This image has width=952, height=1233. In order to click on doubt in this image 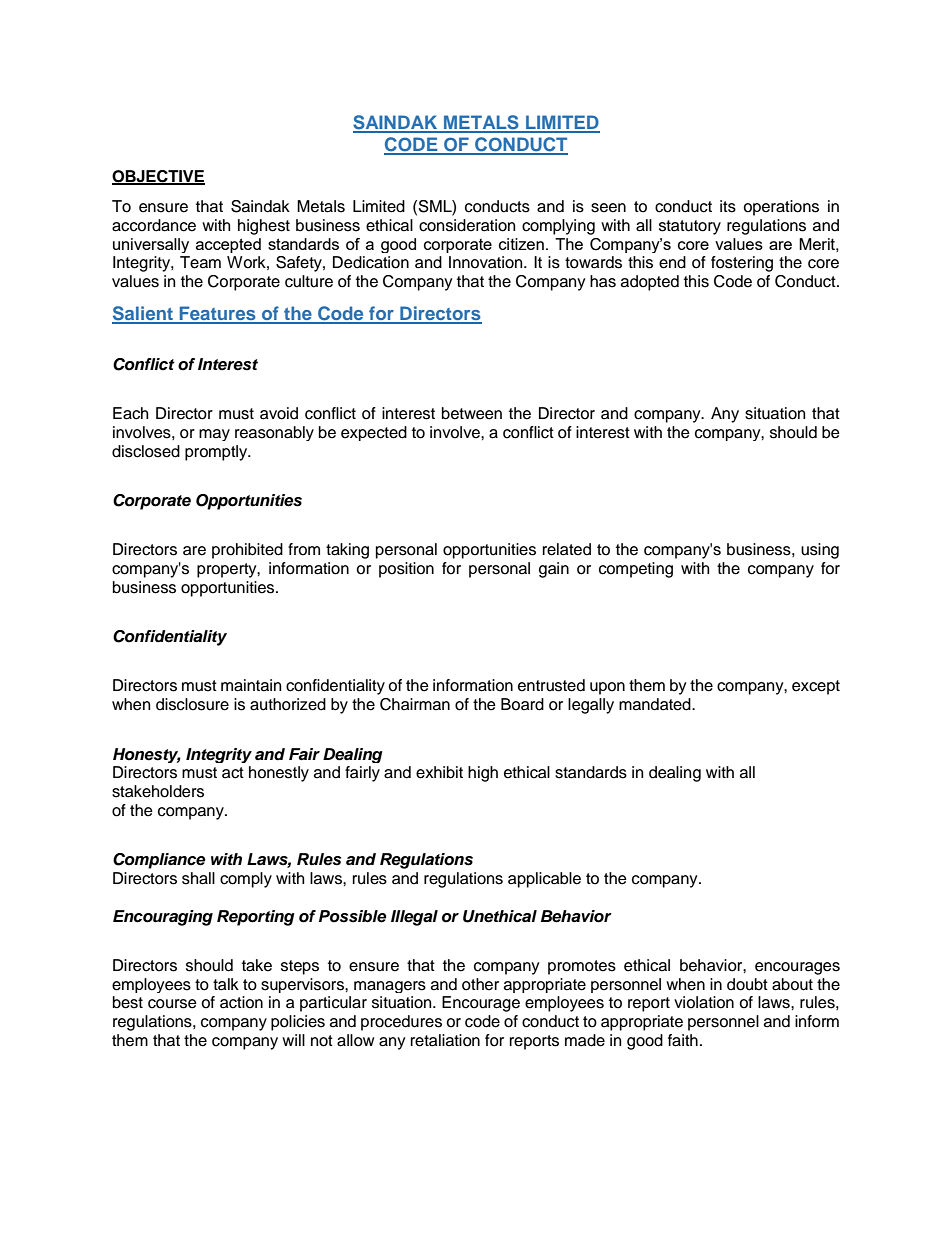, I will do `click(747, 984)`.
